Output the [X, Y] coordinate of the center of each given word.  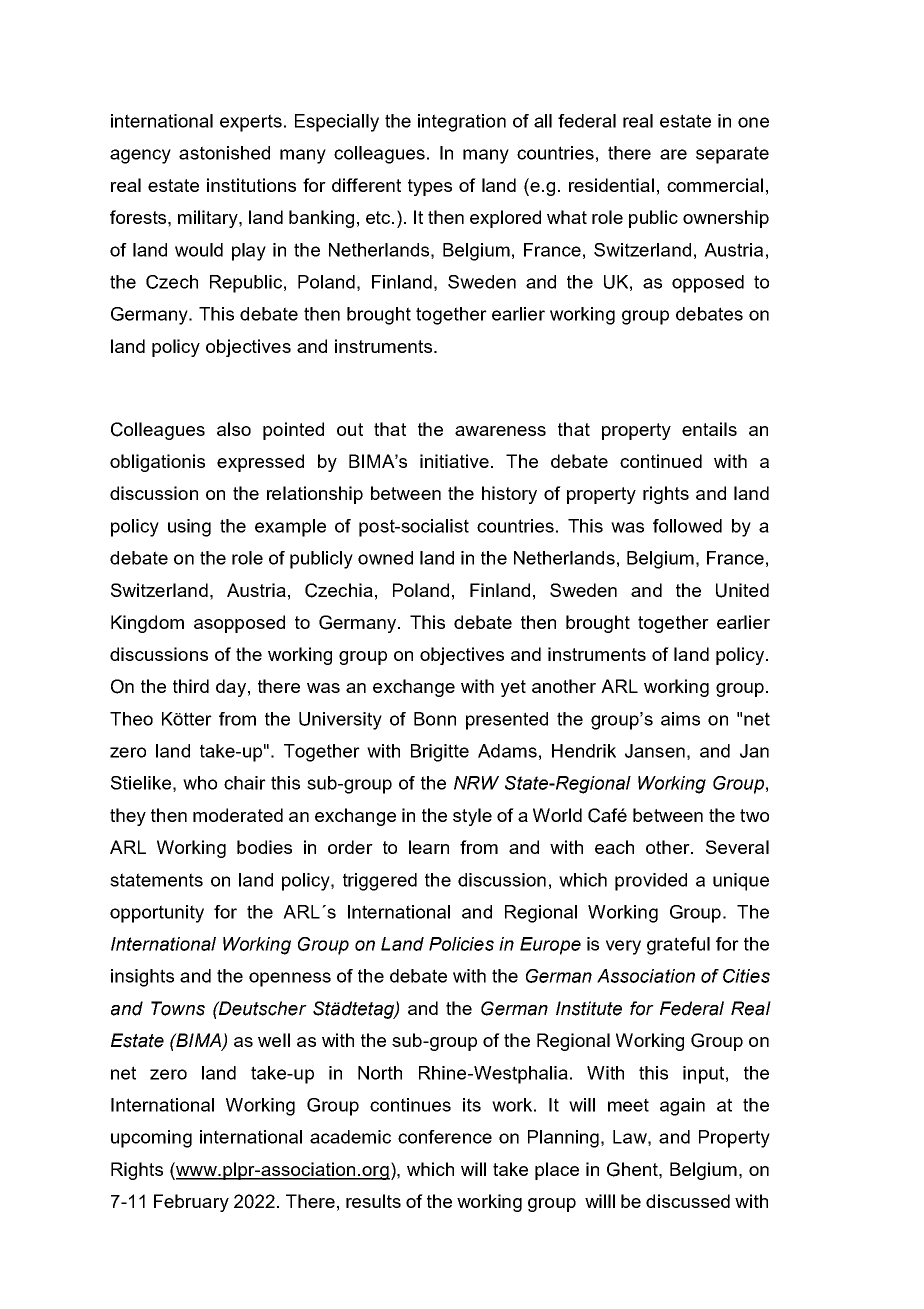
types [430, 187]
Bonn [435, 719]
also [234, 429]
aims [680, 719]
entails [709, 429]
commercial [715, 185]
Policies [461, 944]
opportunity [157, 914]
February [191, 1203]
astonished [224, 153]
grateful [678, 946]
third [191, 686]
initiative [454, 461]
